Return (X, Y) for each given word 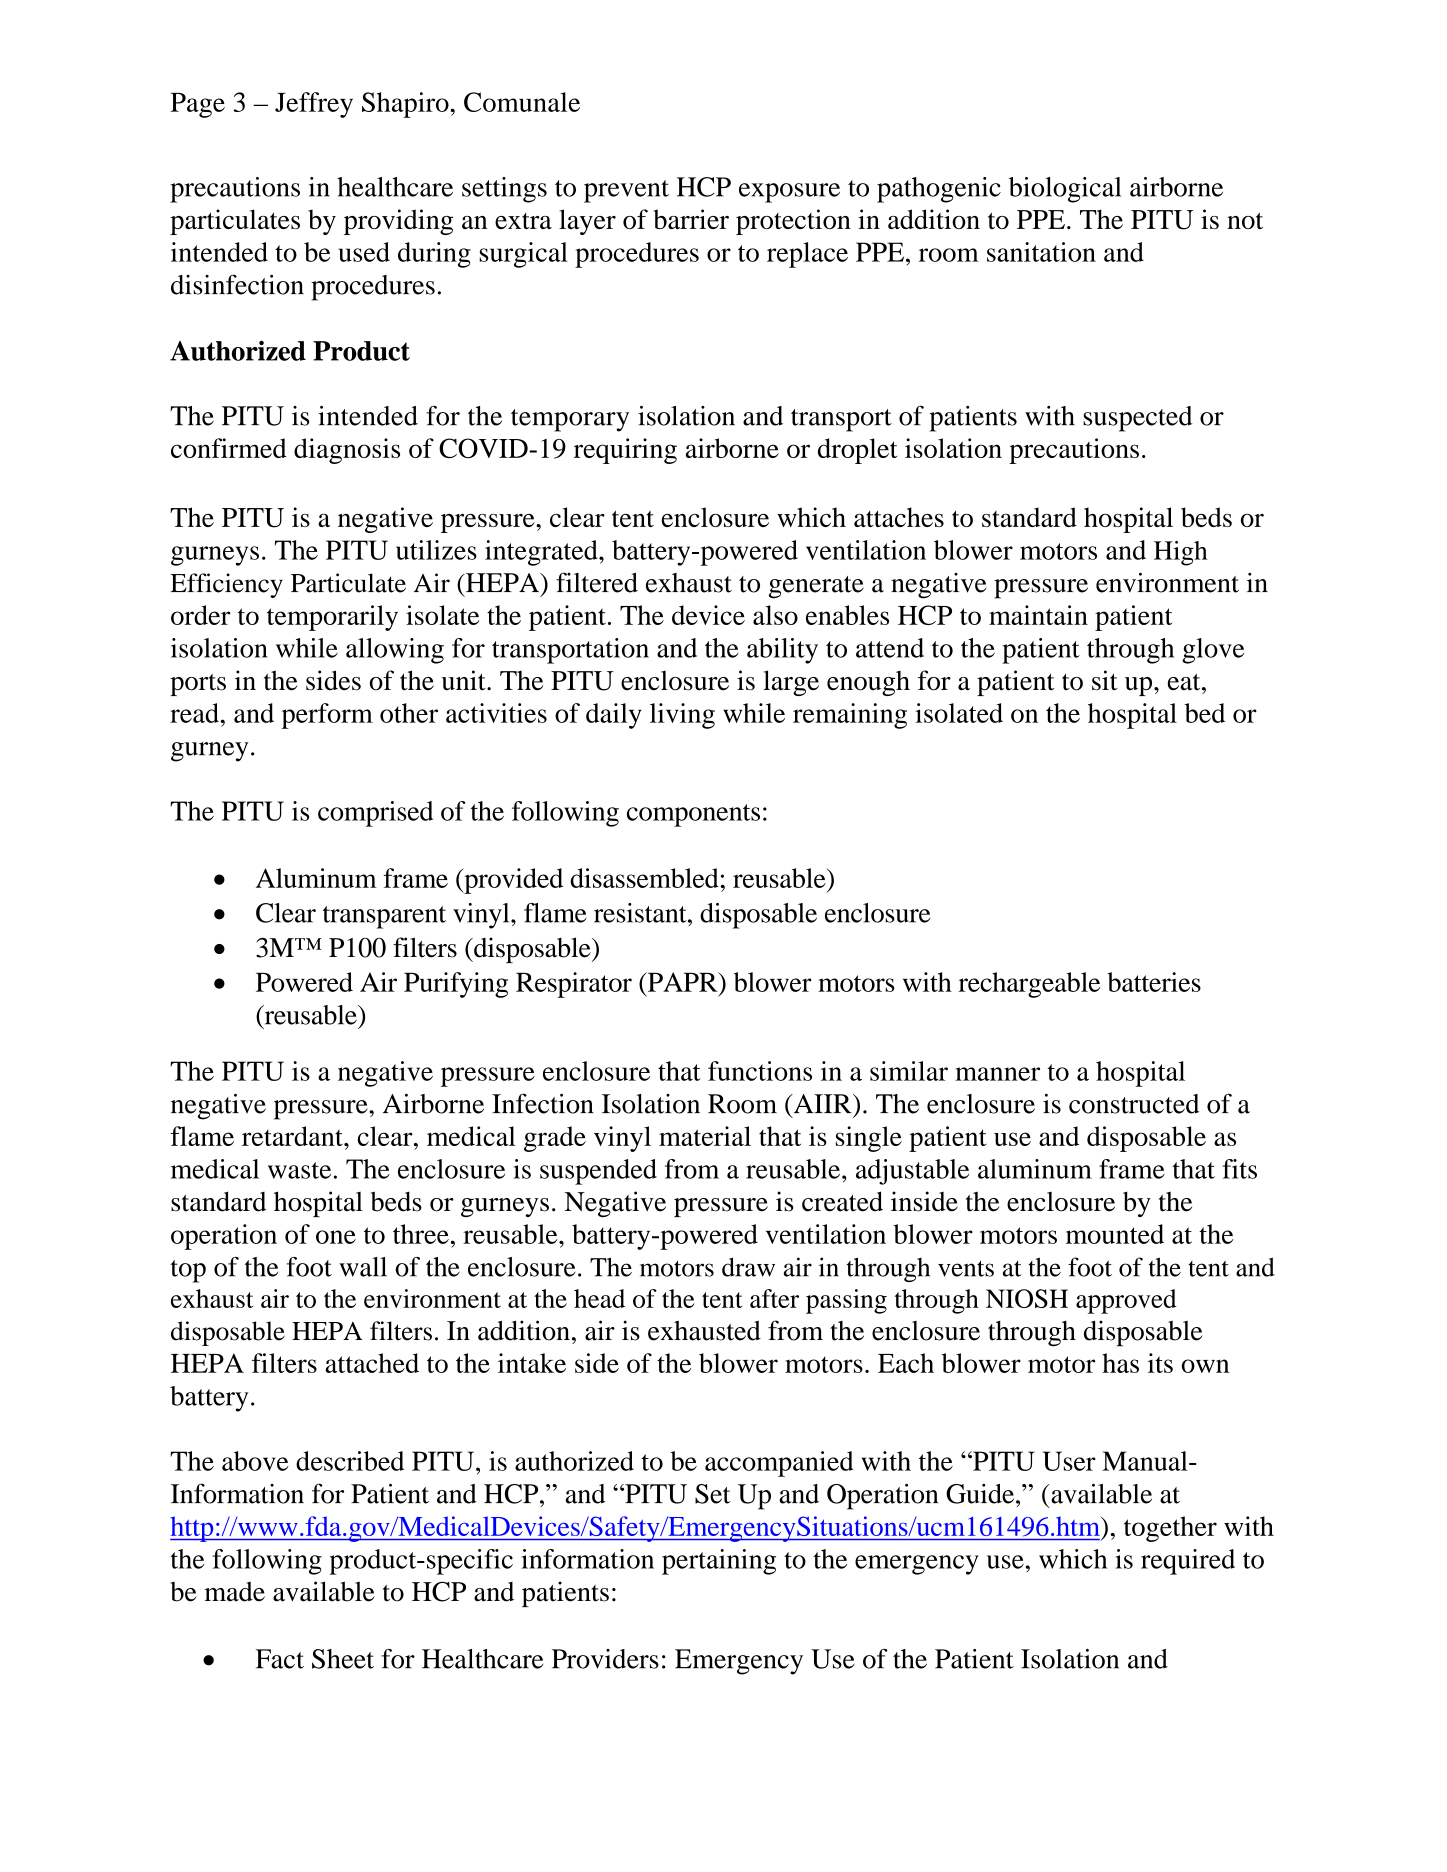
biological (1065, 190)
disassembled (644, 878)
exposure (789, 193)
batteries (1154, 982)
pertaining (719, 1562)
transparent (384, 917)
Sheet (343, 1659)
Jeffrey (314, 105)
